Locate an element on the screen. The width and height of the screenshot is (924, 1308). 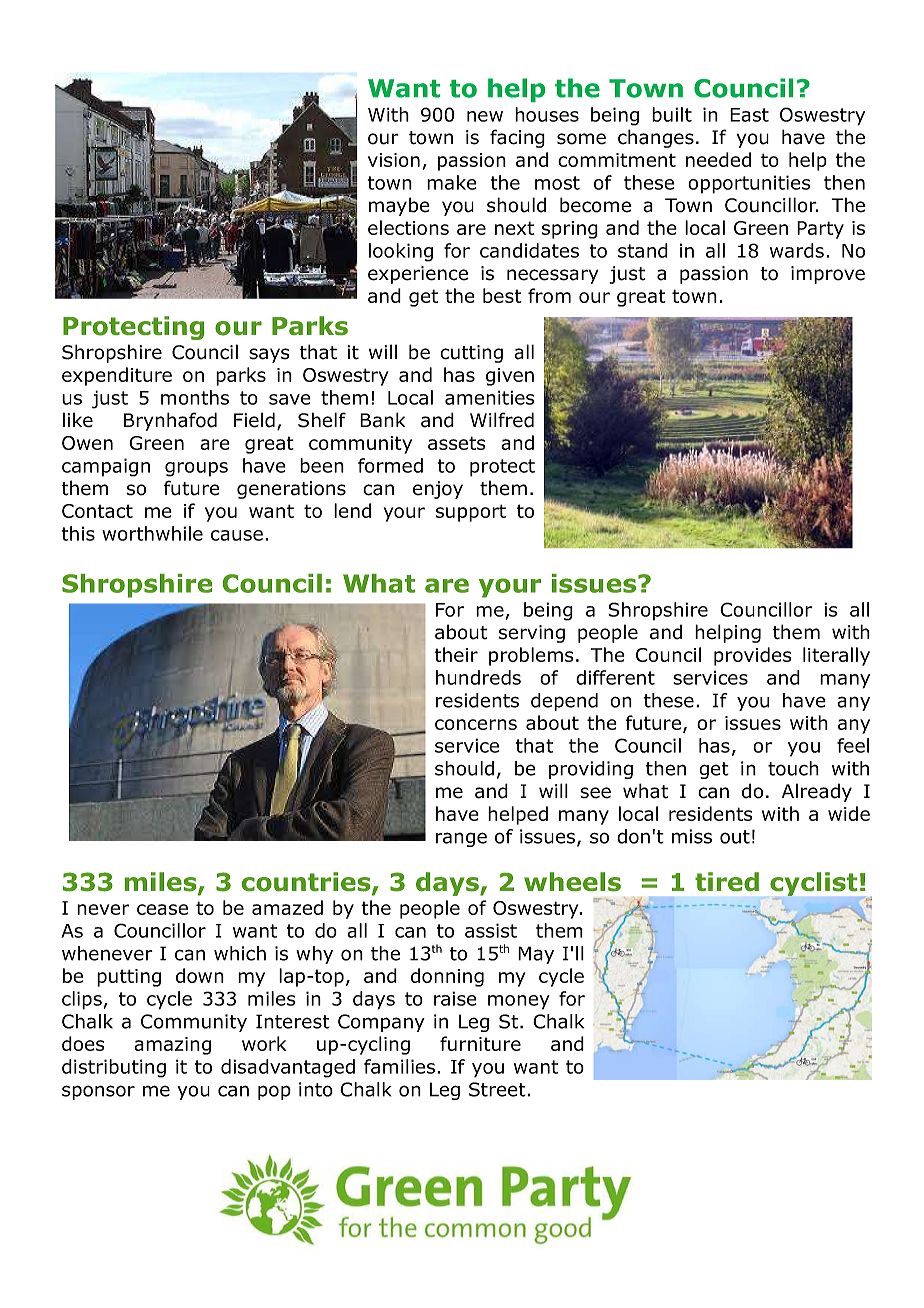
cause is located at coordinates (237, 535).
